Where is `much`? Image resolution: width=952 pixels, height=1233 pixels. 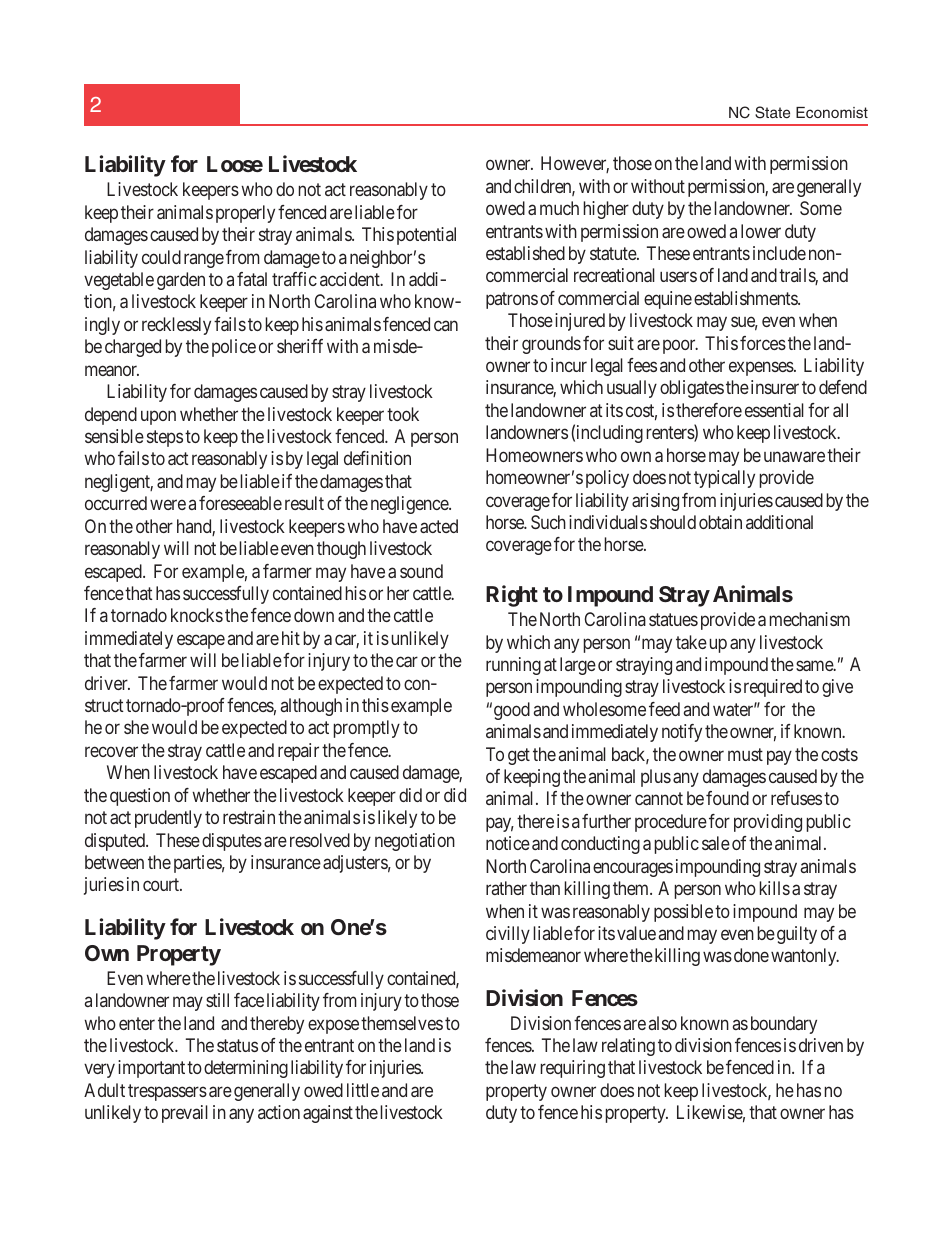
much is located at coordinates (559, 208).
